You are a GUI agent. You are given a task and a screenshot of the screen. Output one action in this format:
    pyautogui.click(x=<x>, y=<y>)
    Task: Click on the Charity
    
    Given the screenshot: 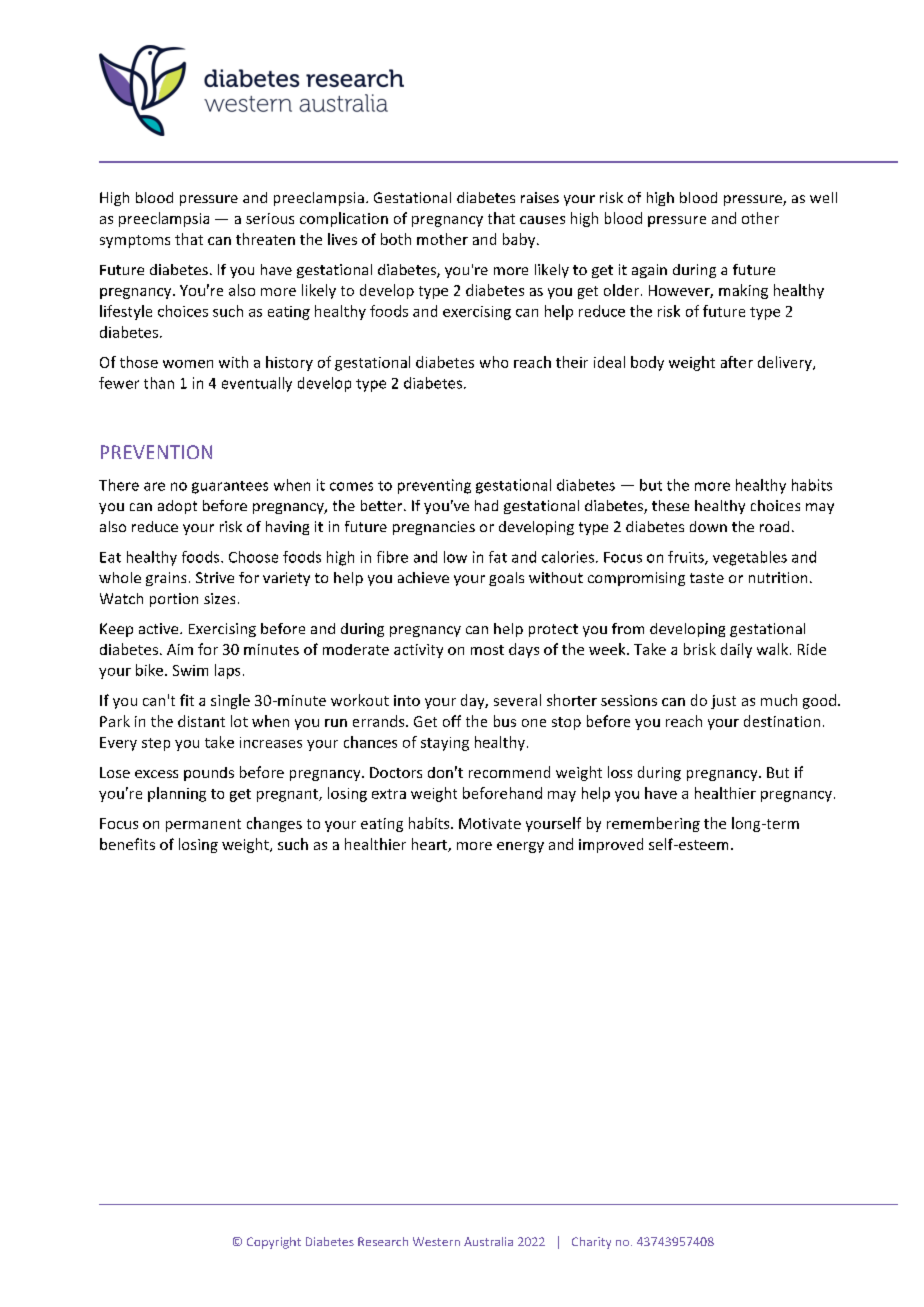 What is the action you would take?
    pyautogui.click(x=591, y=1243)
